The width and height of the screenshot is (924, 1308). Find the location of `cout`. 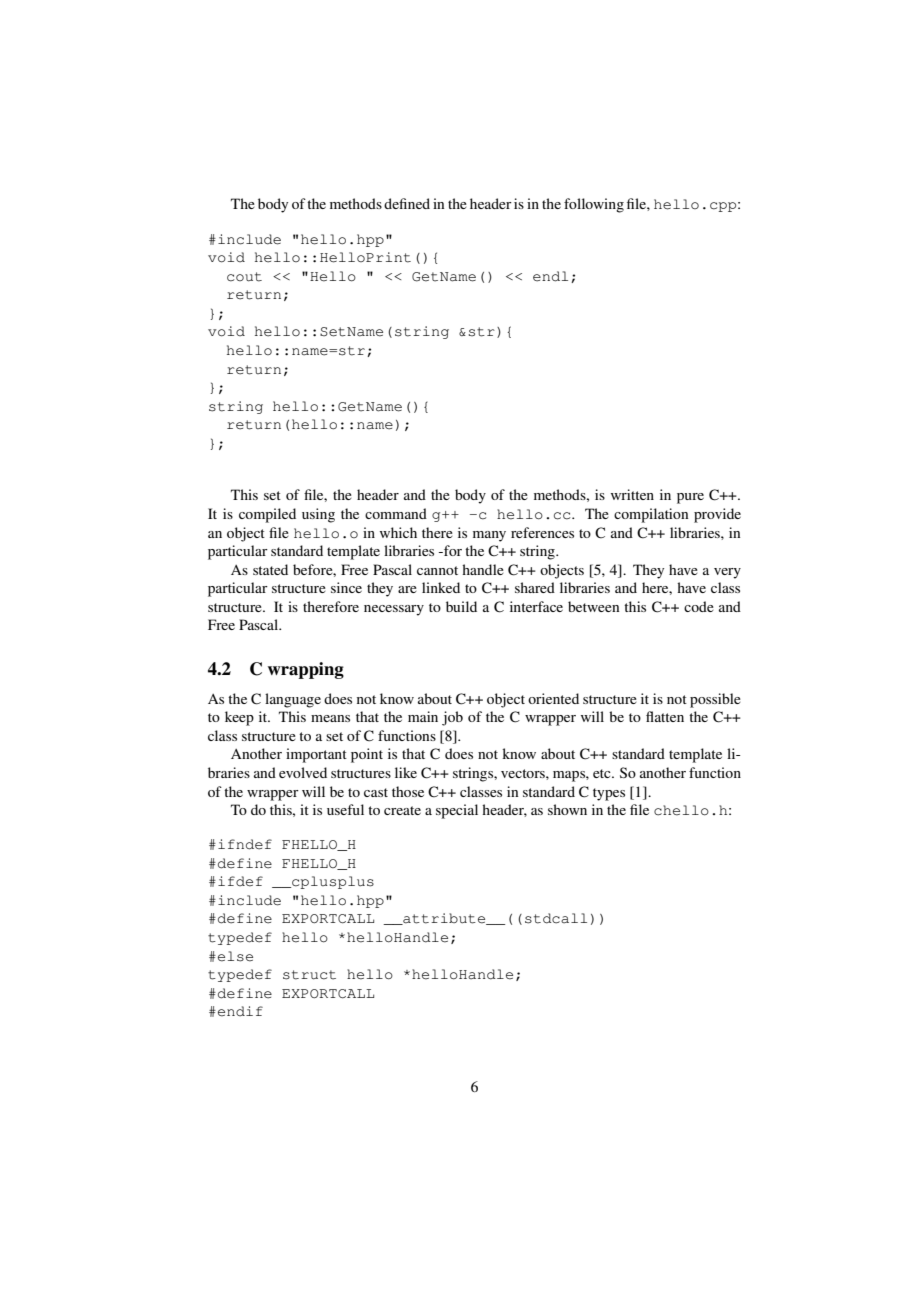

cout is located at coordinates (244, 277).
